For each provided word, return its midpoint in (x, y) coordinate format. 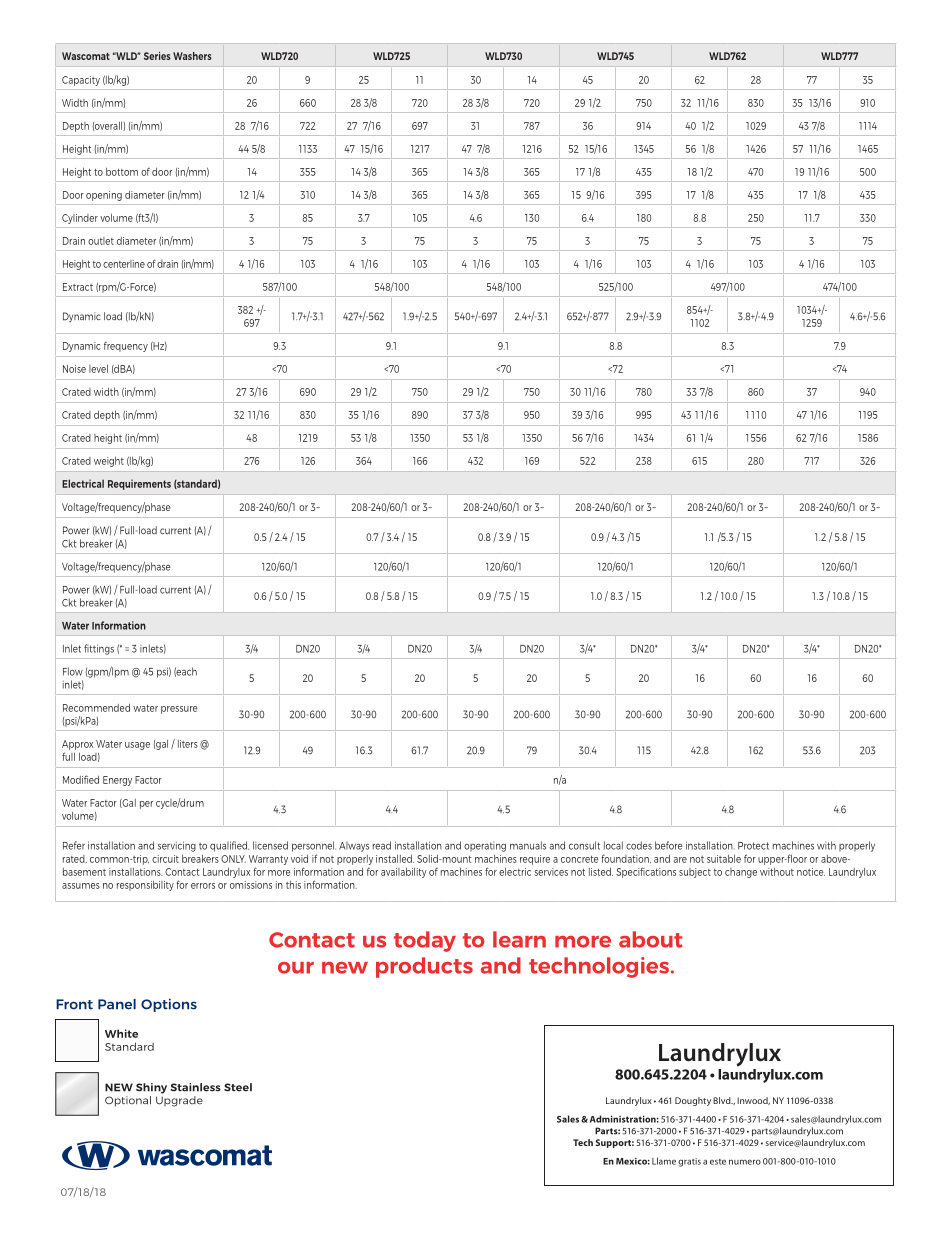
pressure (179, 710)
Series (157, 56)
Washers (192, 56)
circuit (165, 859)
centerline (124, 264)
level (98, 368)
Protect (753, 846)
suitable (724, 859)
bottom (122, 172)
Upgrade (179, 1101)
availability (404, 872)
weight (109, 462)
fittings (99, 649)
